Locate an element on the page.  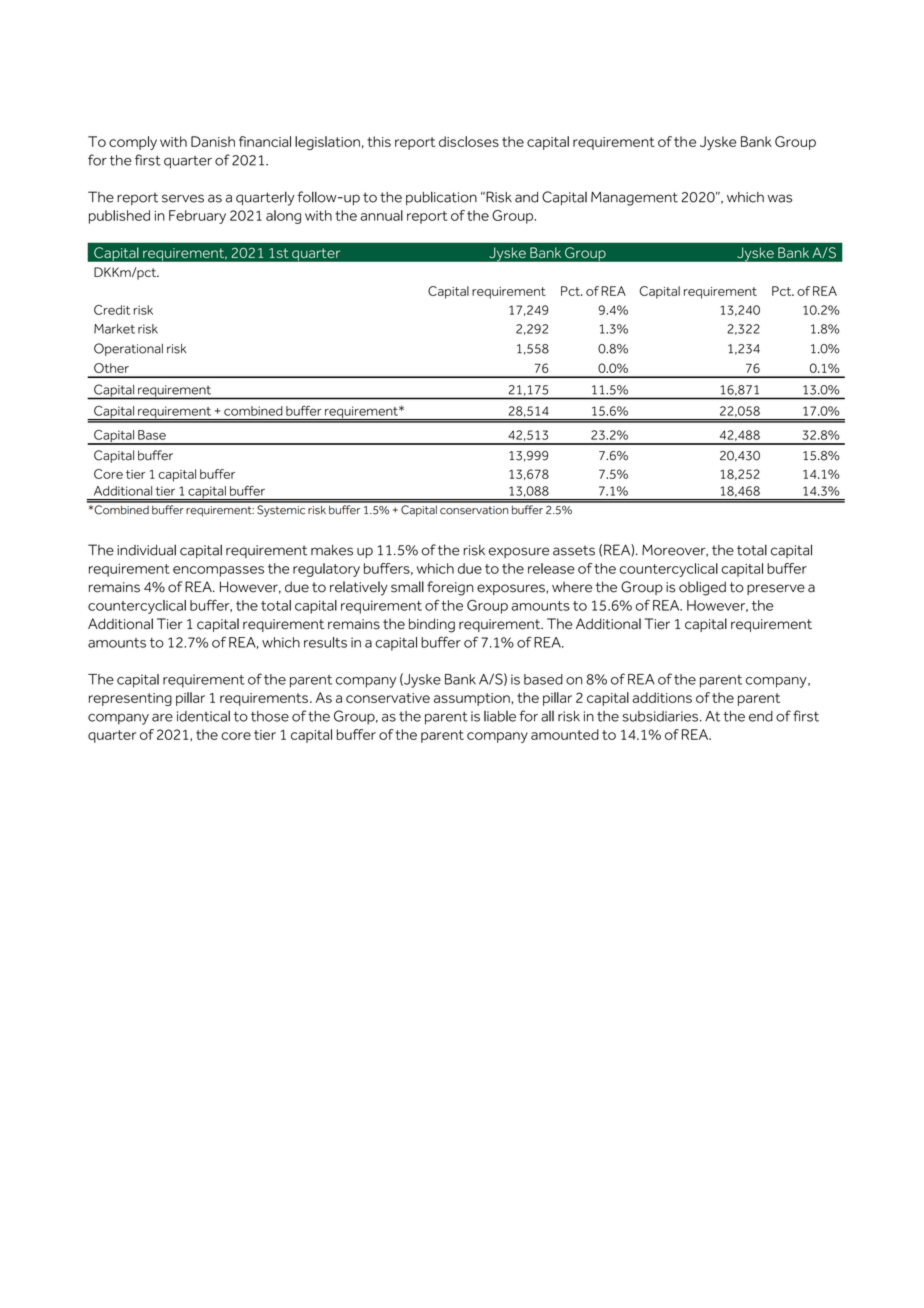
Danish is located at coordinates (213, 141).
